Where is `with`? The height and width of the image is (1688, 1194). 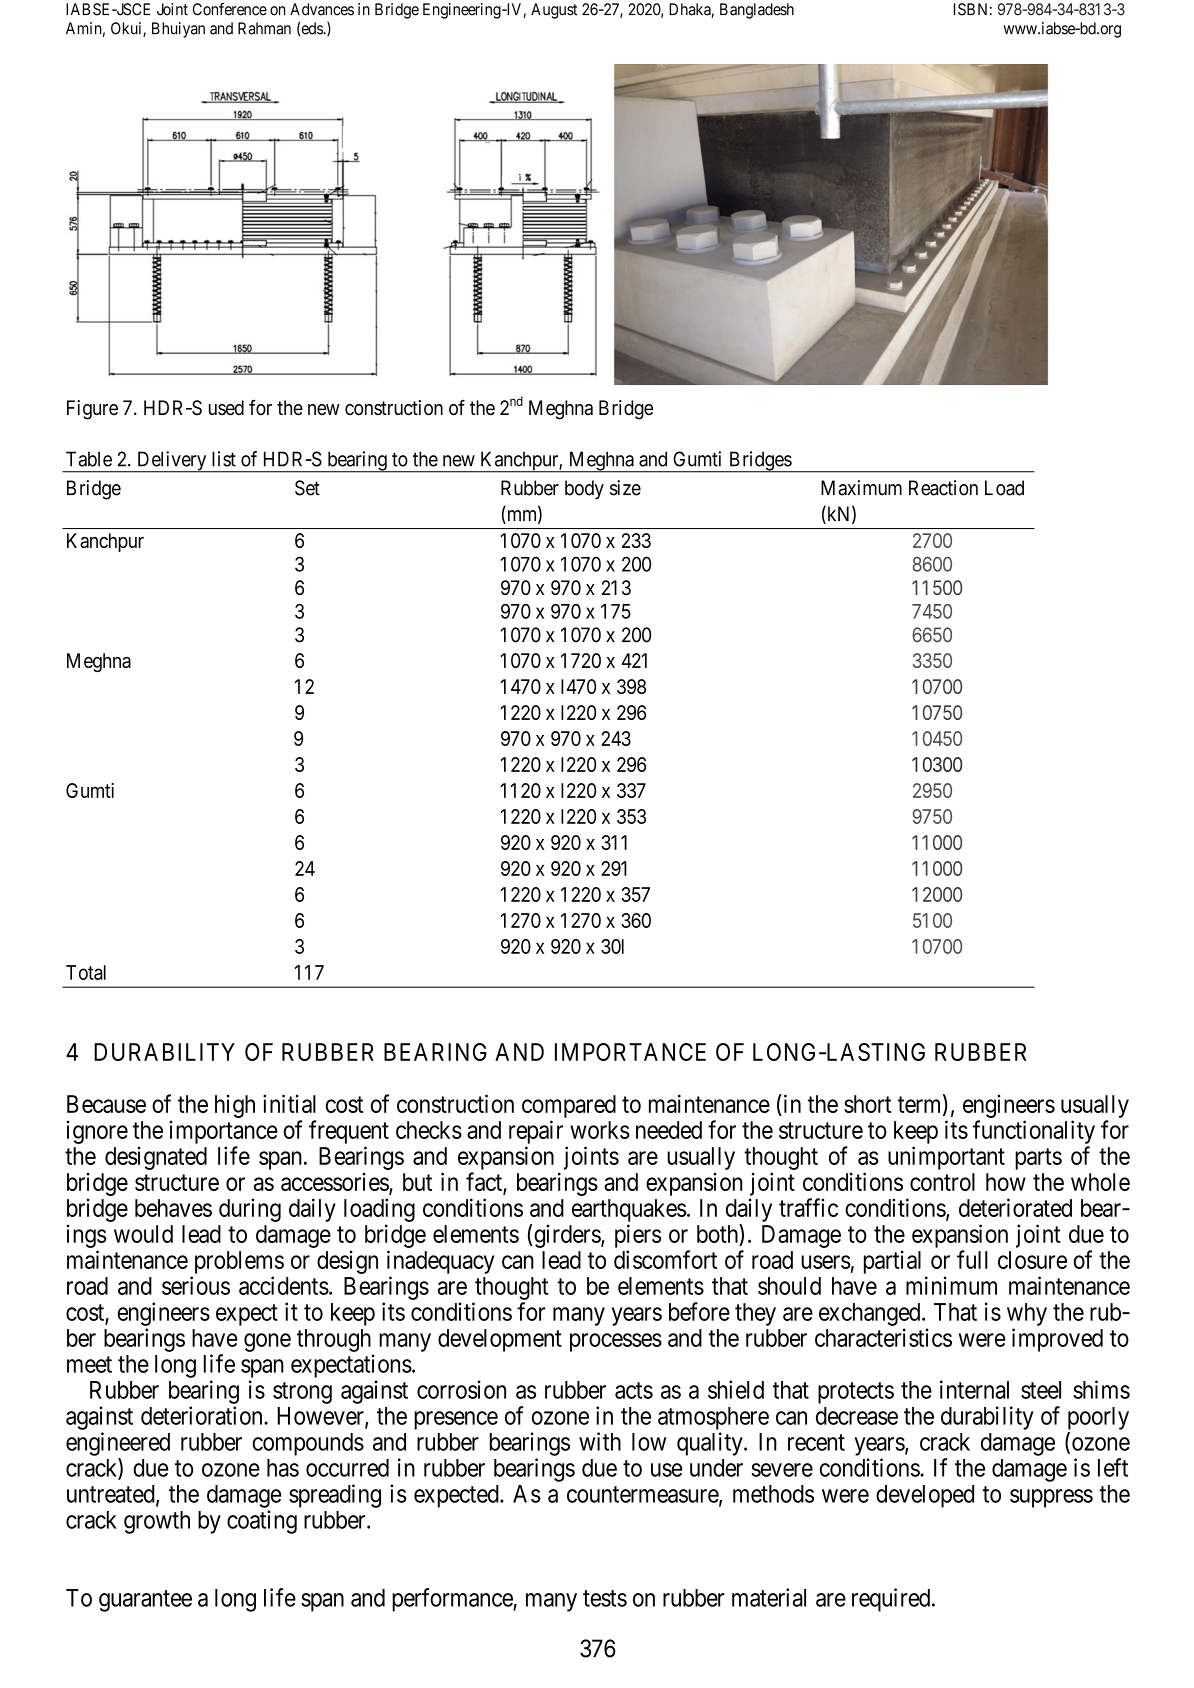 with is located at coordinates (600, 1441).
